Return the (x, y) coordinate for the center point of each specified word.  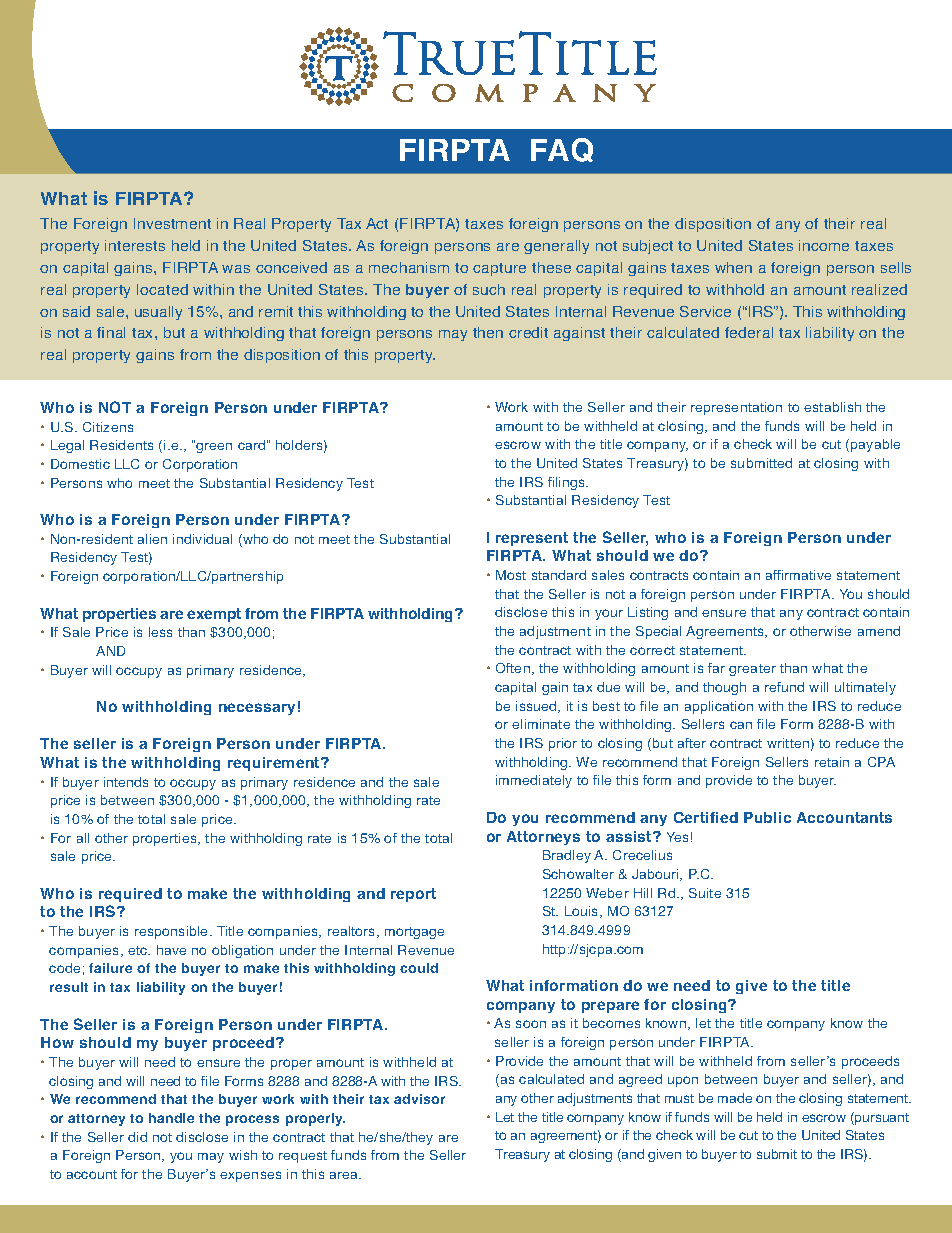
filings (567, 483)
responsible (173, 932)
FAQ (562, 150)
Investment (172, 223)
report (413, 895)
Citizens (108, 427)
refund (784, 687)
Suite (705, 893)
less (160, 632)
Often (513, 668)
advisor (419, 1099)
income (824, 245)
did (137, 1137)
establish (832, 407)
